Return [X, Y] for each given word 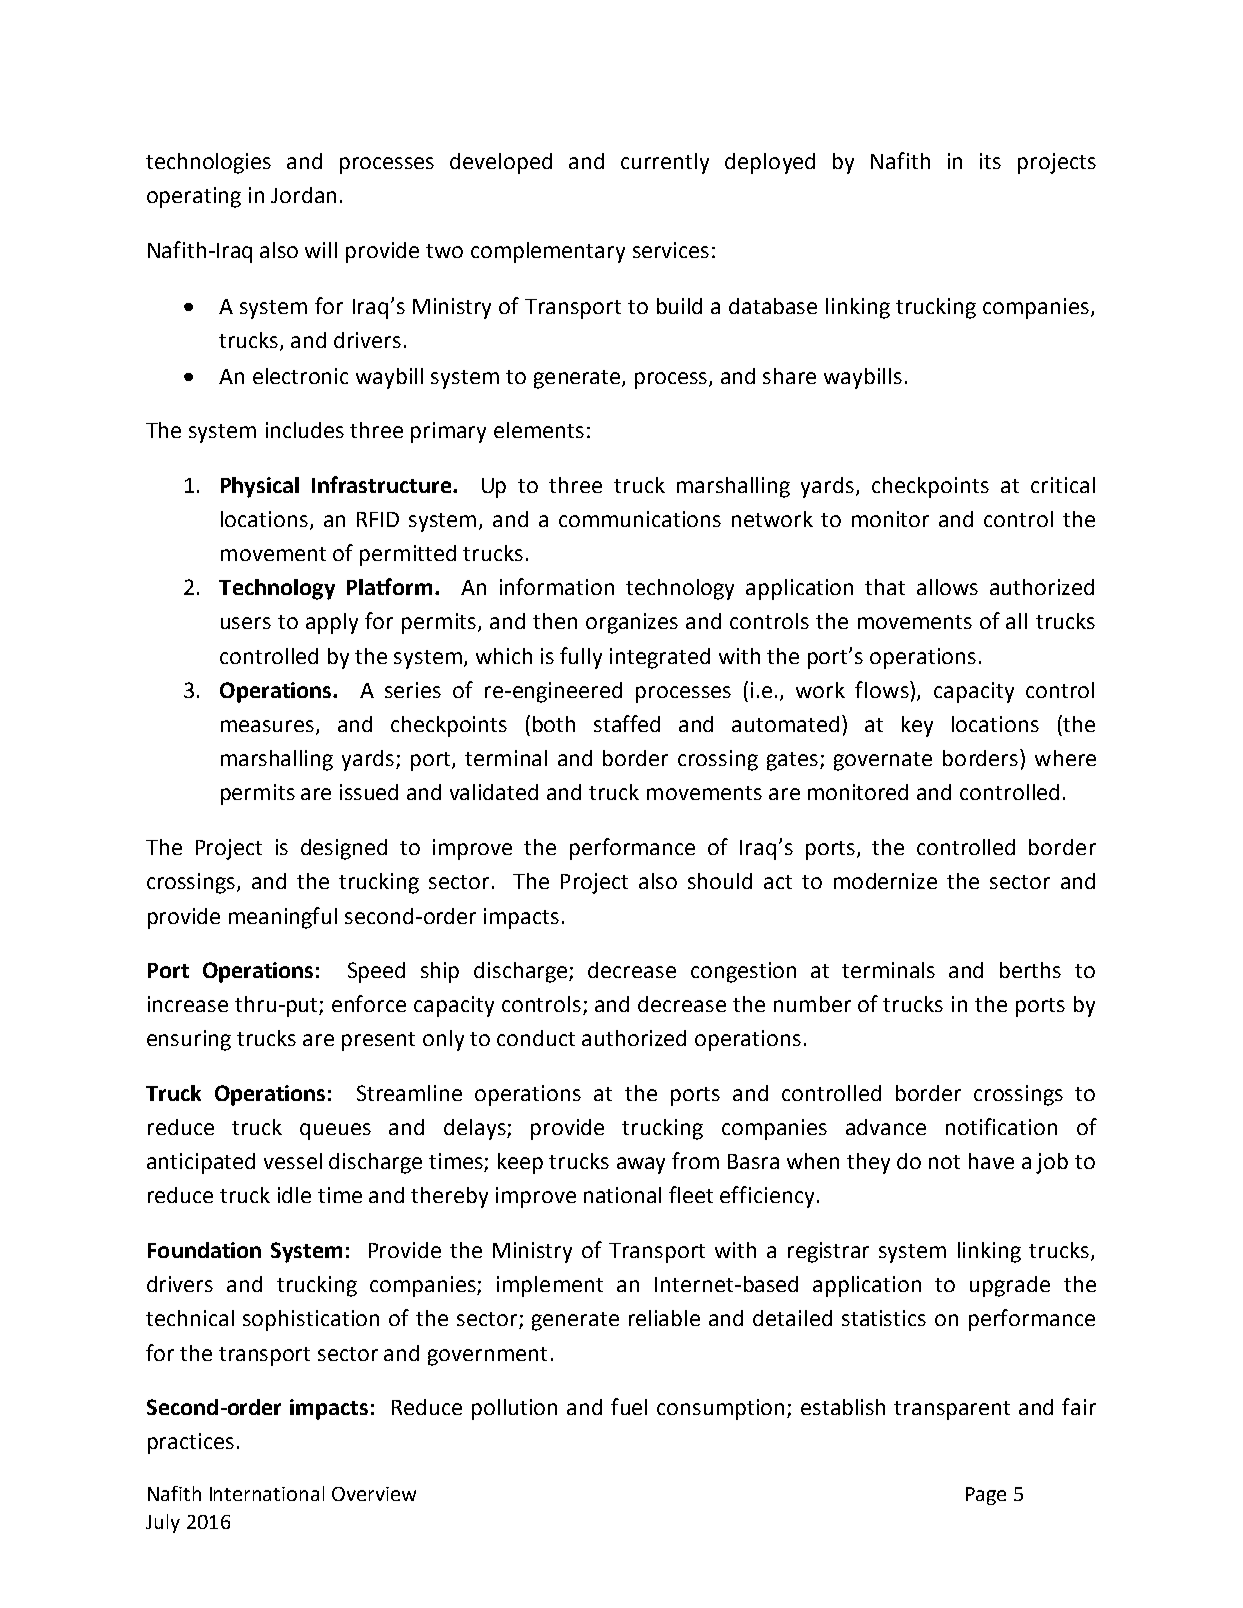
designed [344, 849]
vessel [293, 1161]
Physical [260, 487]
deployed [770, 163]
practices [191, 1443]
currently [665, 163]
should [720, 881]
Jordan [303, 195]
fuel [629, 1406]
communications [640, 519]
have [991, 1161]
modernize [885, 881]
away [641, 1165]
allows [947, 587]
